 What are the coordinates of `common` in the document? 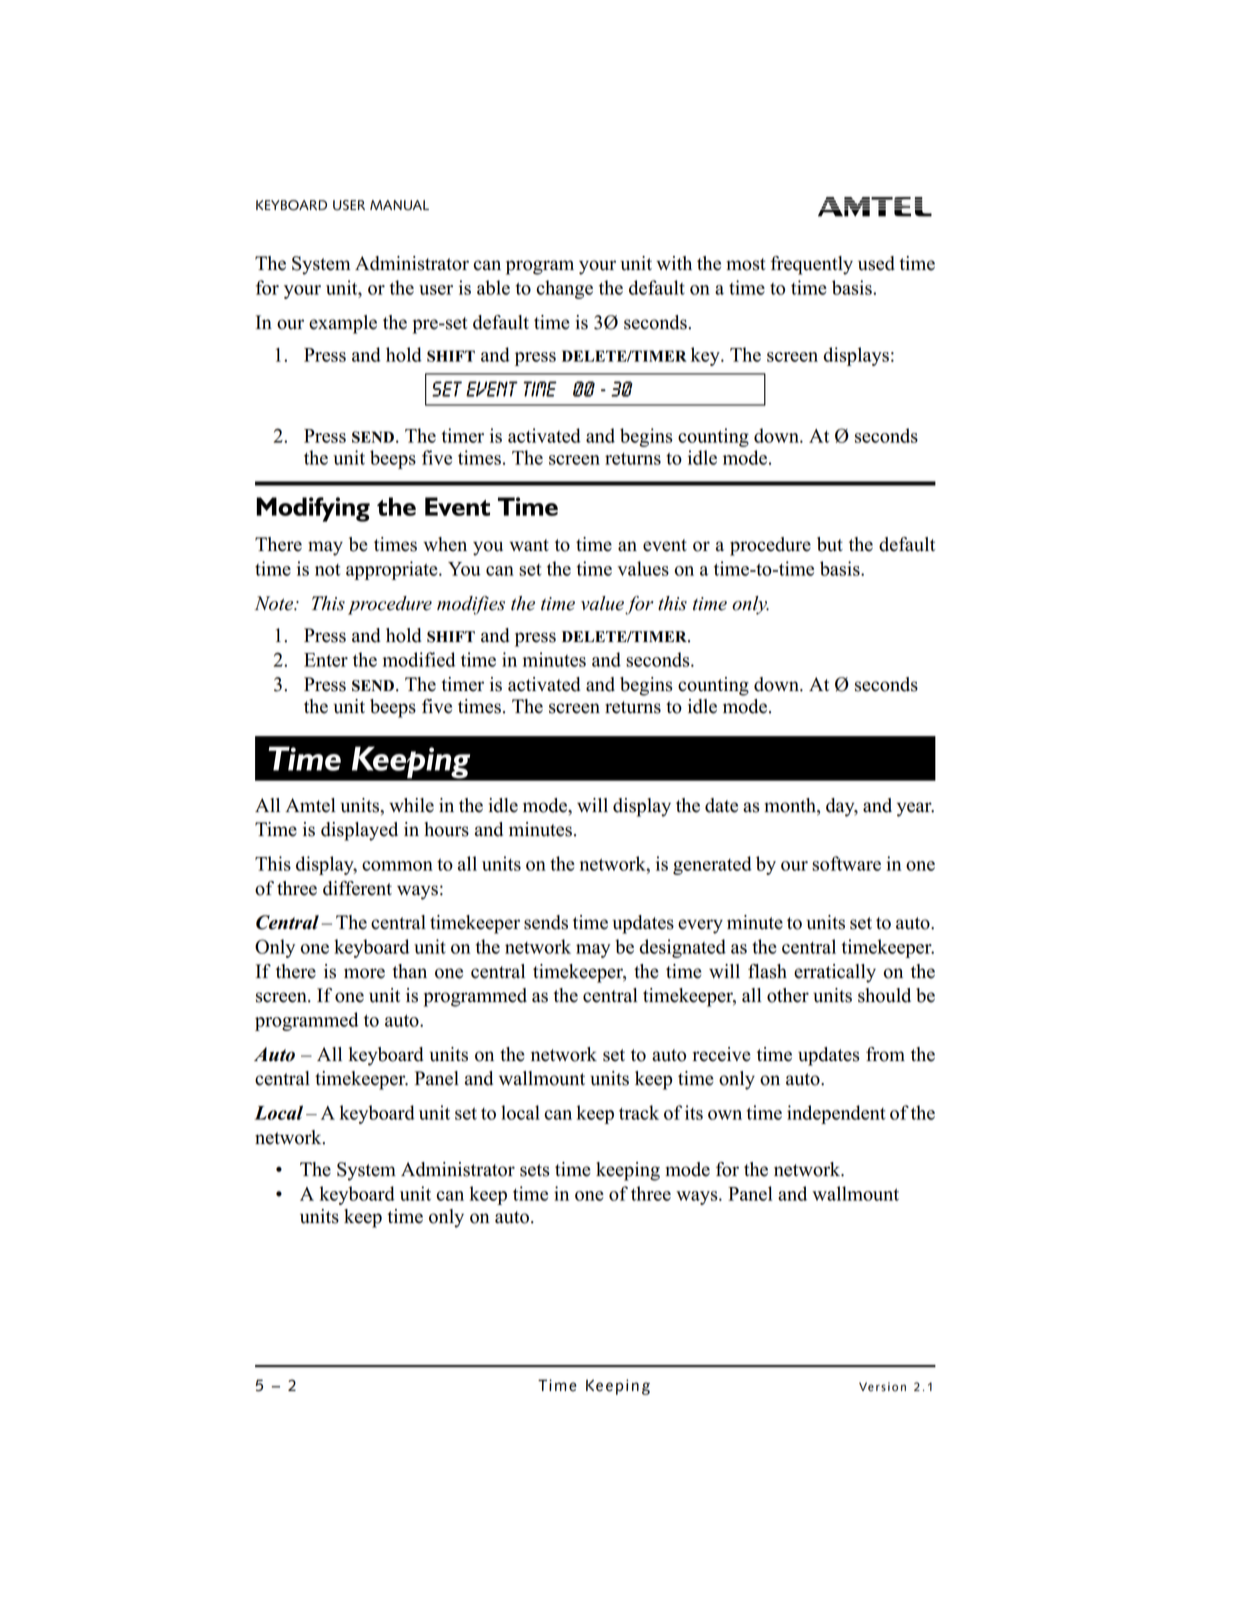 It's located at (397, 866).
